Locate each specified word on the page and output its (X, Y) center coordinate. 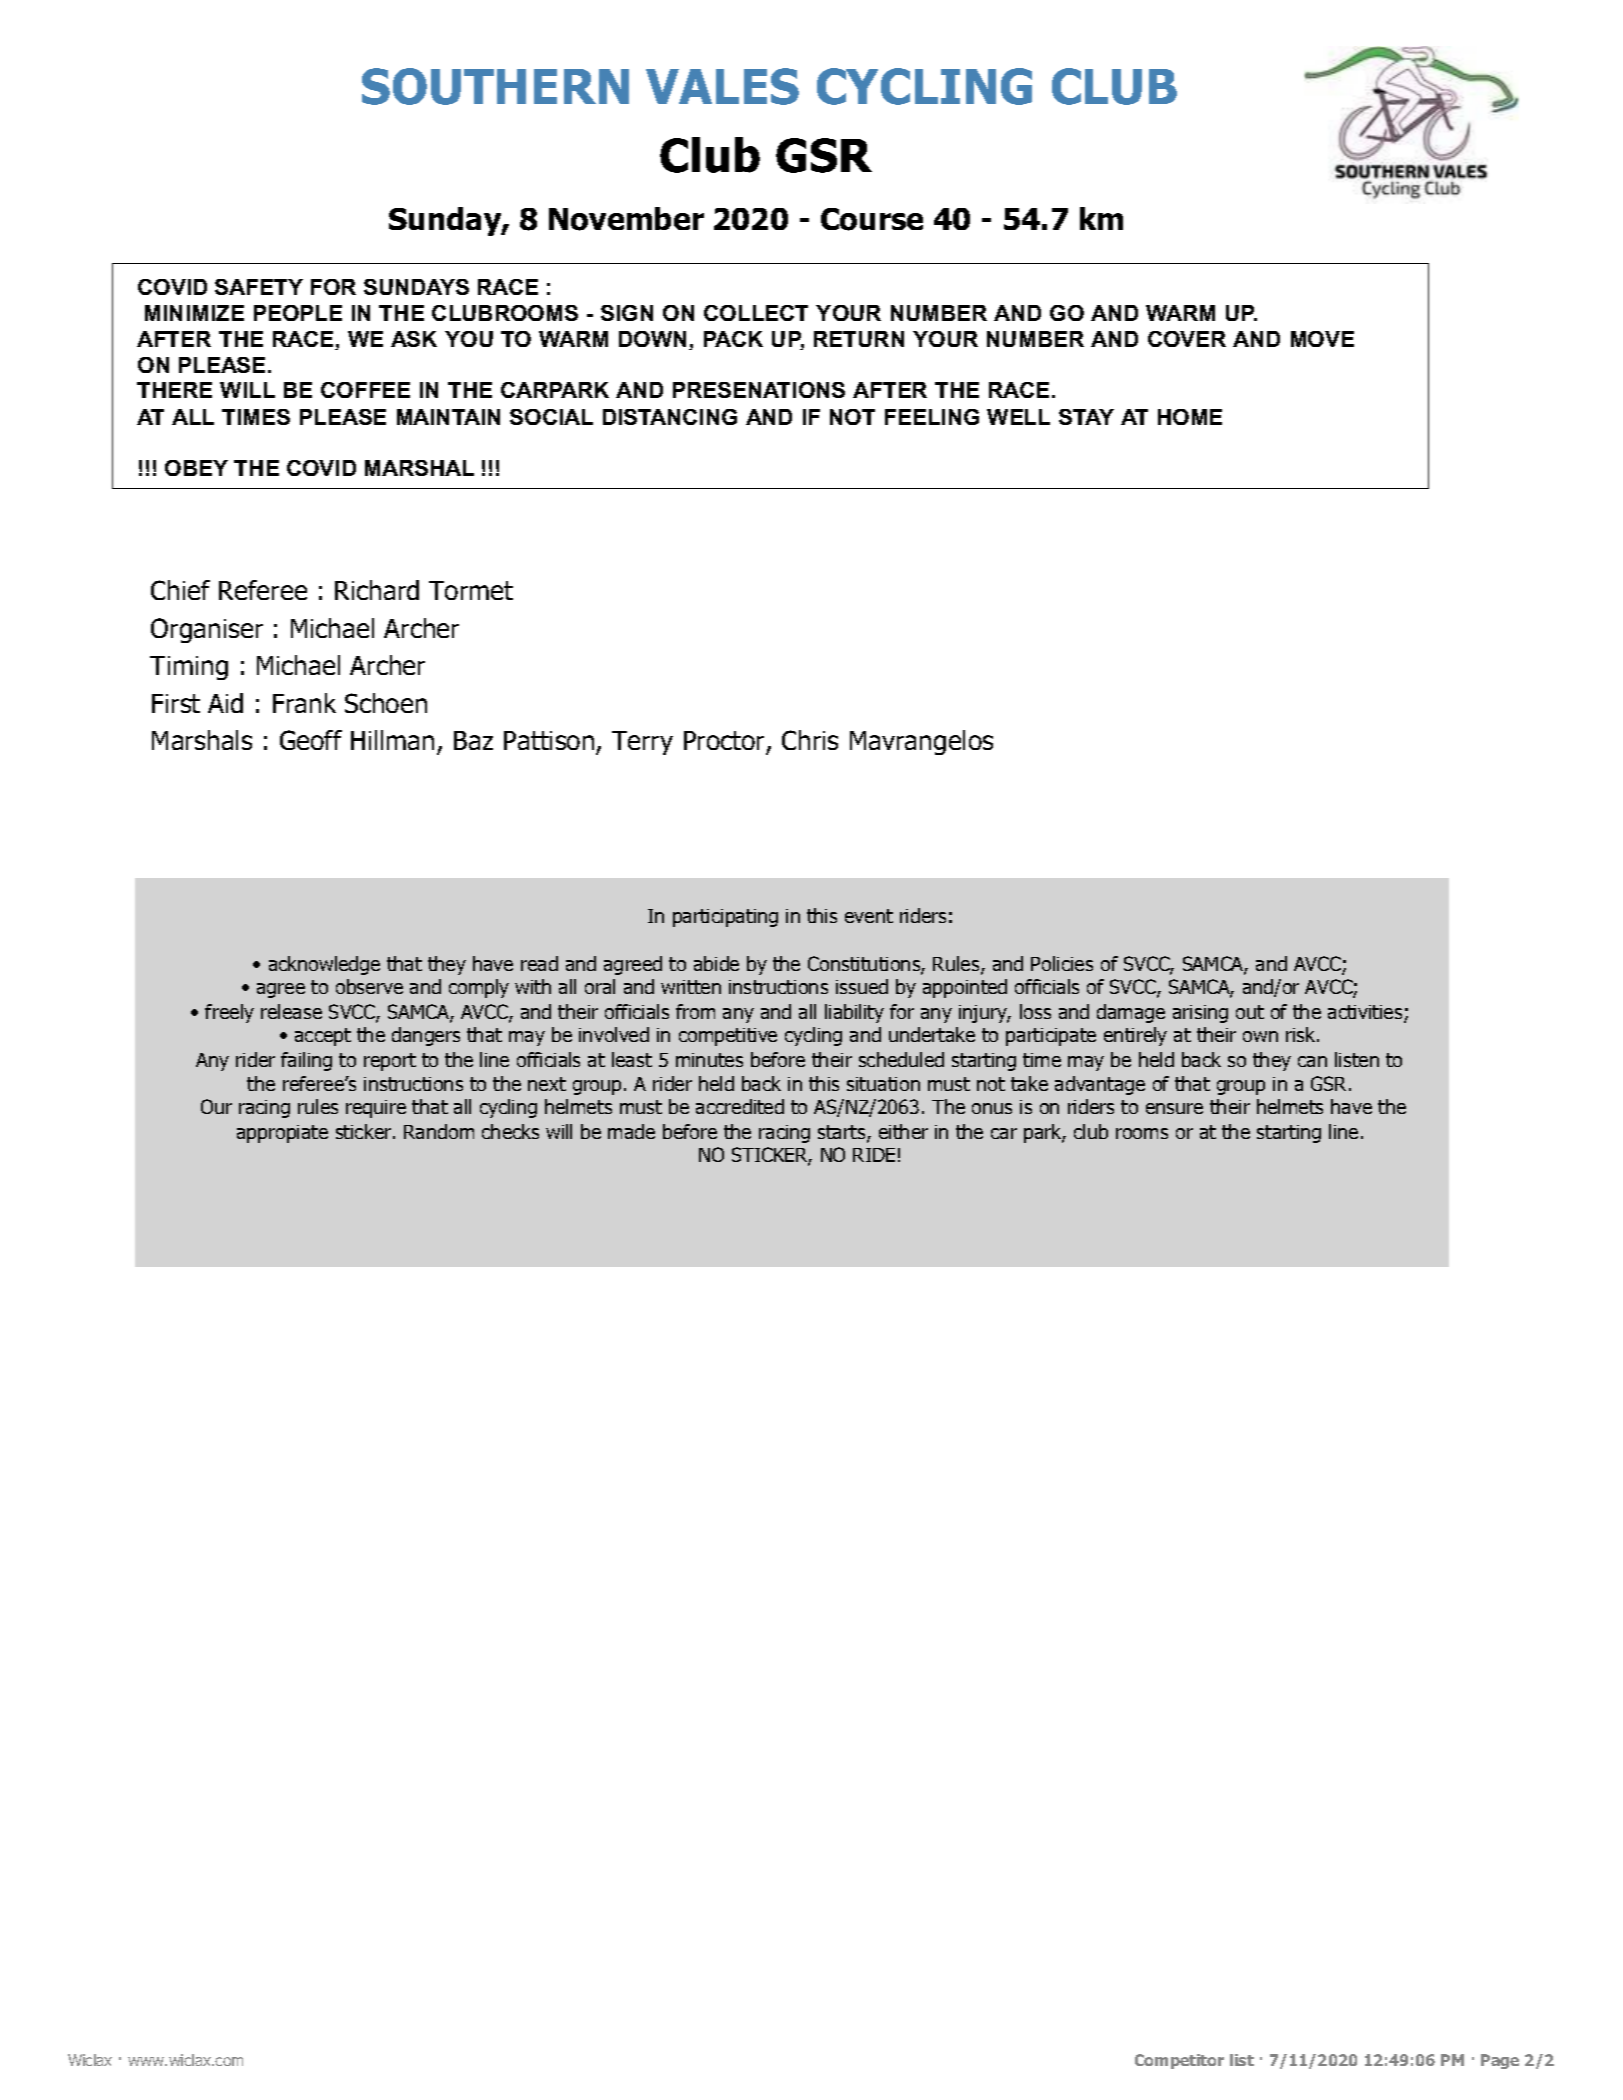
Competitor (1179, 2061)
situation (883, 1084)
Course (872, 219)
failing (306, 1061)
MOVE (1322, 339)
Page (1500, 2061)
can (1312, 1061)
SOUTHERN (495, 86)
